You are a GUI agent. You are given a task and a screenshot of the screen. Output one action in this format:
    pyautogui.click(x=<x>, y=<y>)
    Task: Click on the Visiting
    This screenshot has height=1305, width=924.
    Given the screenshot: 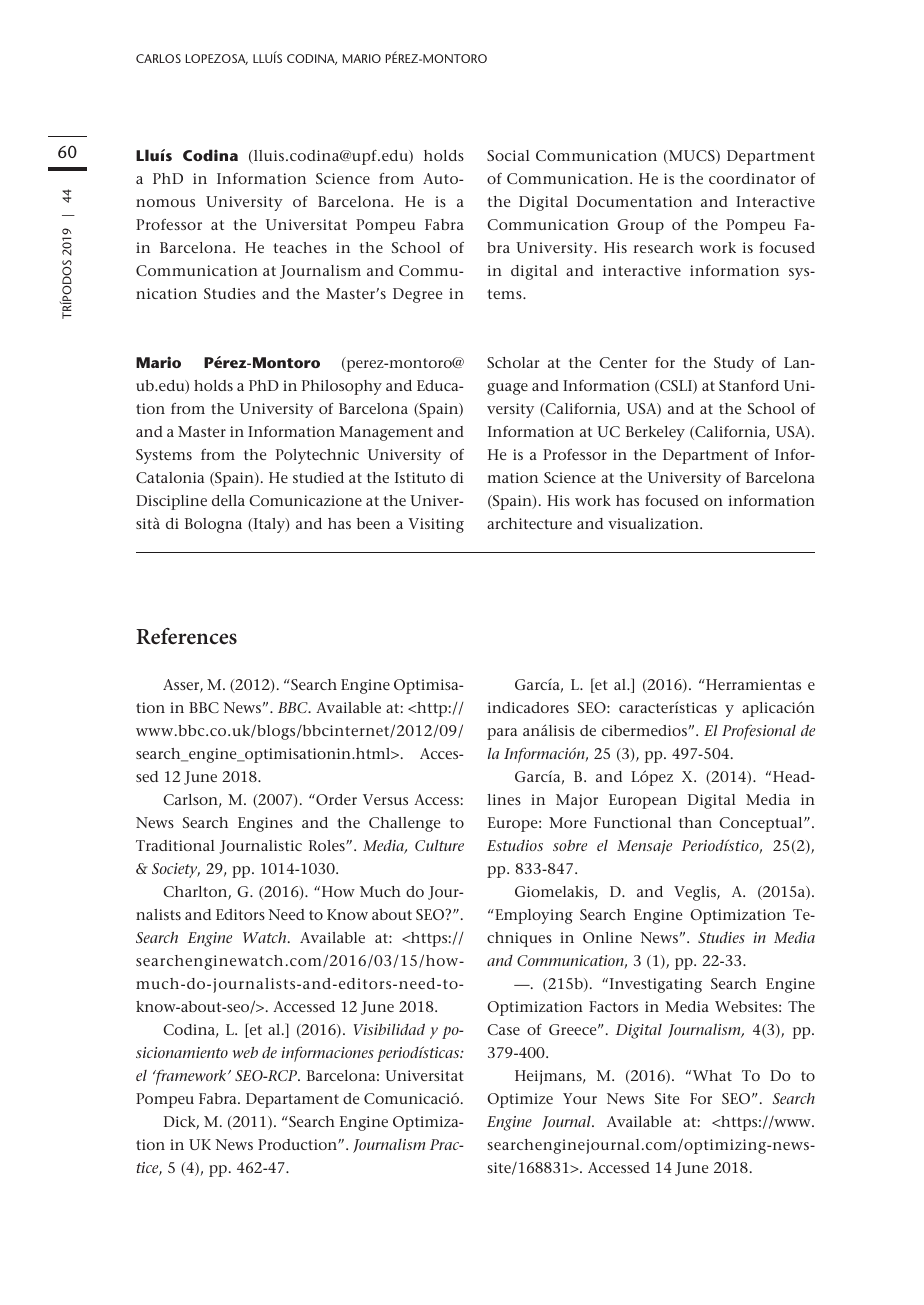 What is the action you would take?
    pyautogui.click(x=436, y=525)
